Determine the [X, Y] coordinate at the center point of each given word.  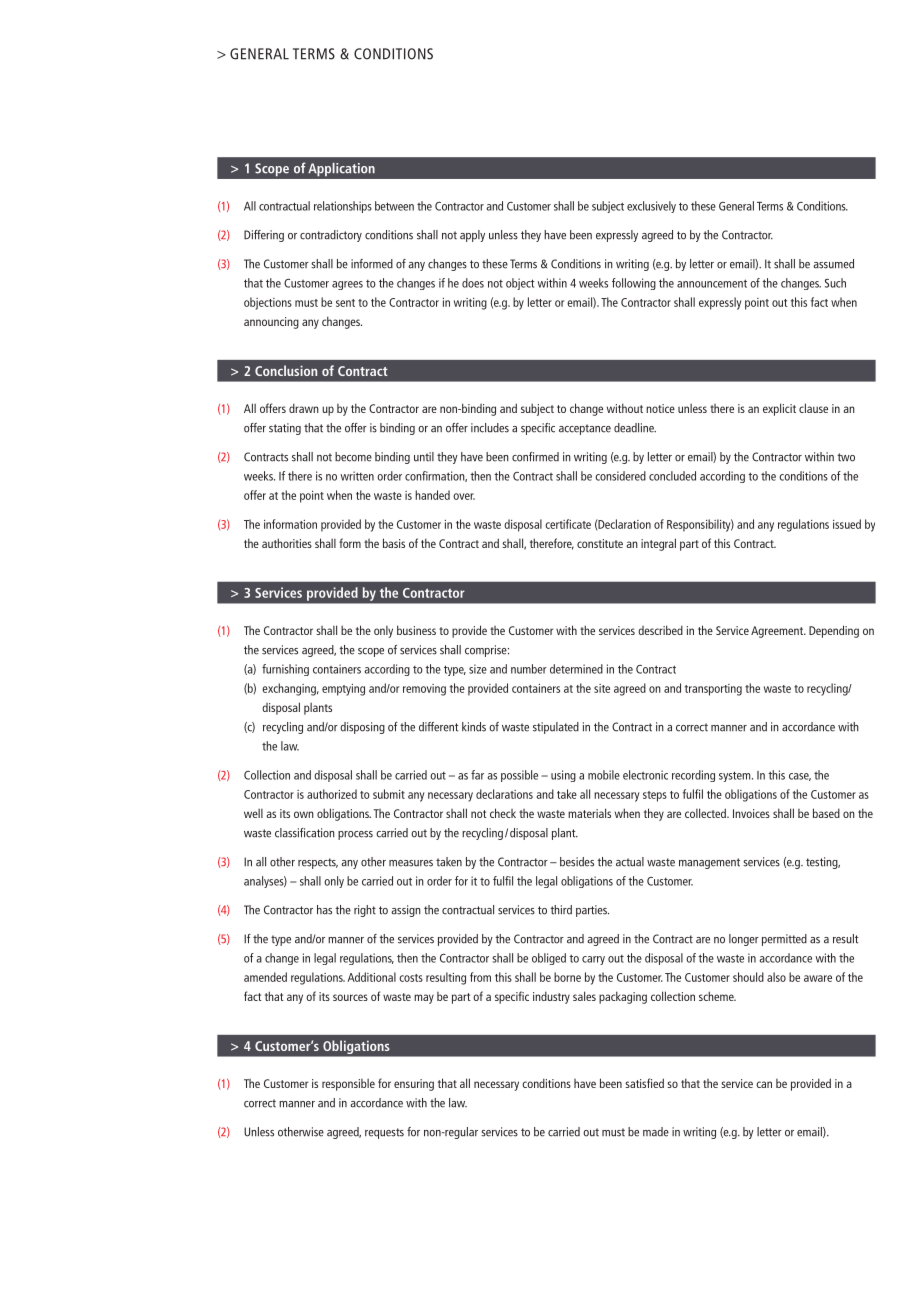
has [324, 910]
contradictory [331, 236]
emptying [343, 690]
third [561, 910]
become [353, 457]
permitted [784, 940]
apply [472, 236]
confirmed [535, 457]
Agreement [778, 632]
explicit [779, 409]
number [529, 669]
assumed [833, 264]
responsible [348, 1085]
